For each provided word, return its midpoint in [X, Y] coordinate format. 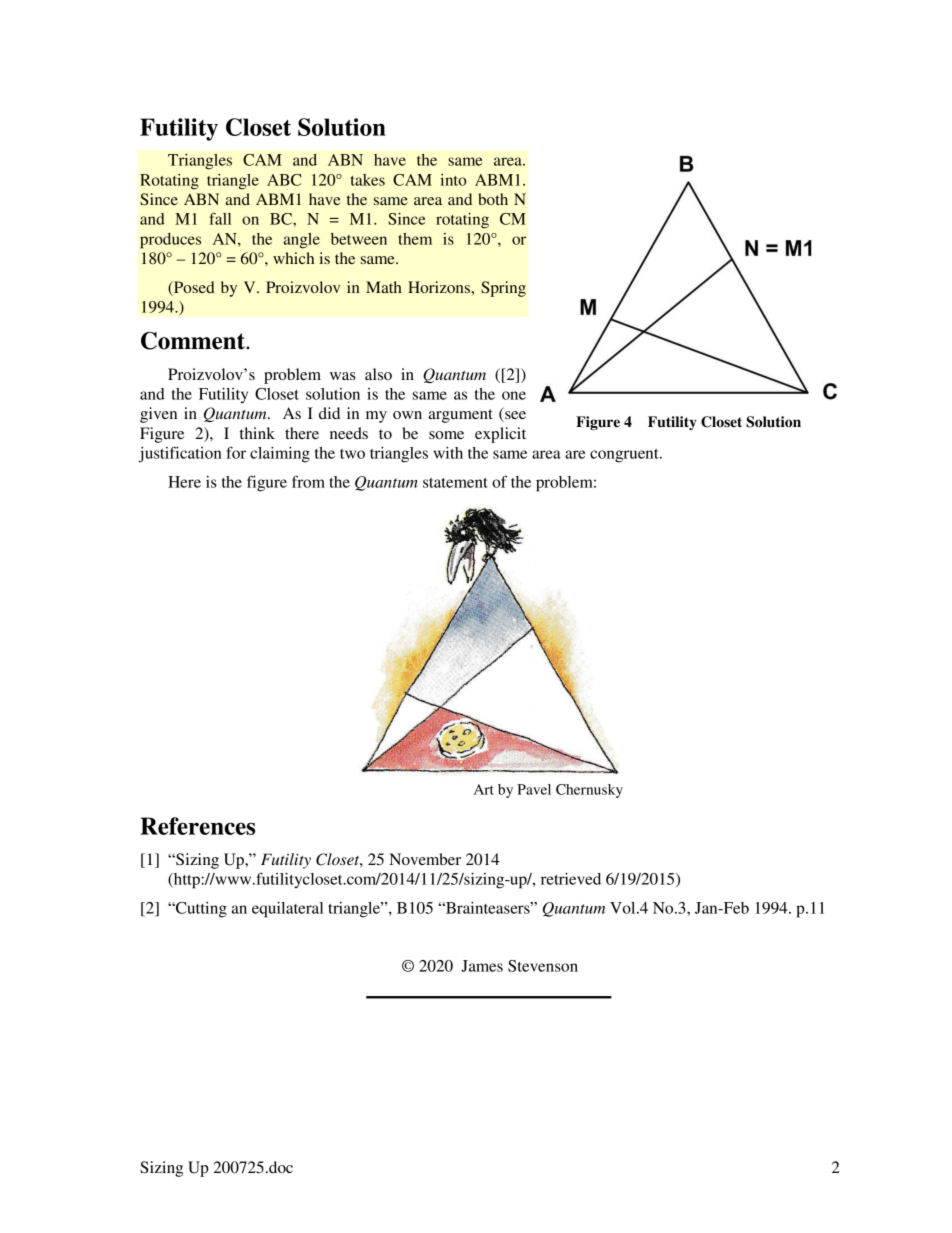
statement [455, 483]
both [493, 199]
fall [220, 218]
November [425, 859]
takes [368, 180]
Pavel [534, 789]
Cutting [200, 910]
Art [484, 789]
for [236, 452]
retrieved [571, 879]
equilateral [287, 910]
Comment [194, 341]
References [197, 826]
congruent [625, 456]
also [378, 374]
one [514, 395]
